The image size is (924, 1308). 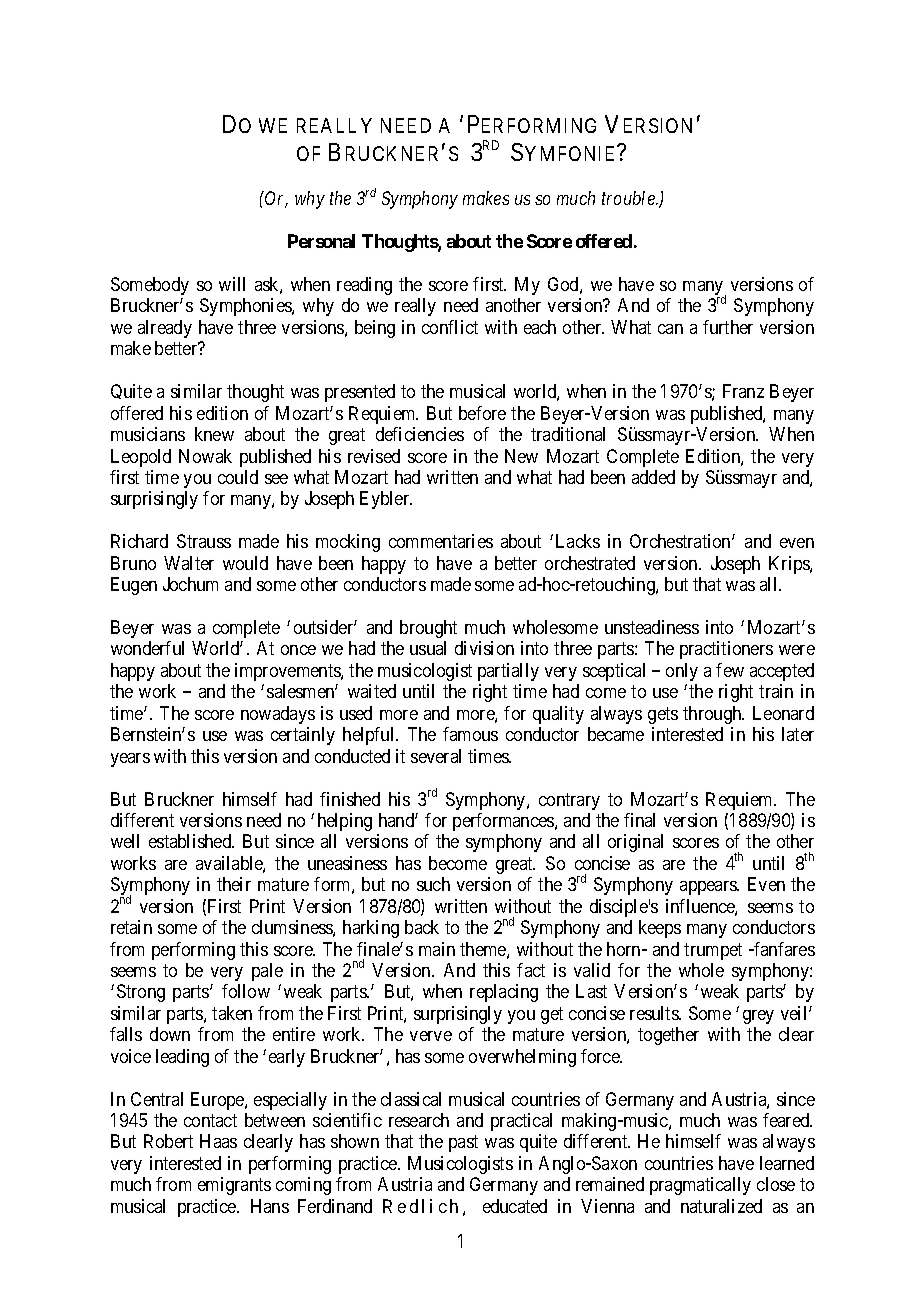 What do you see at coordinates (232, 284) in the image?
I see `will` at bounding box center [232, 284].
